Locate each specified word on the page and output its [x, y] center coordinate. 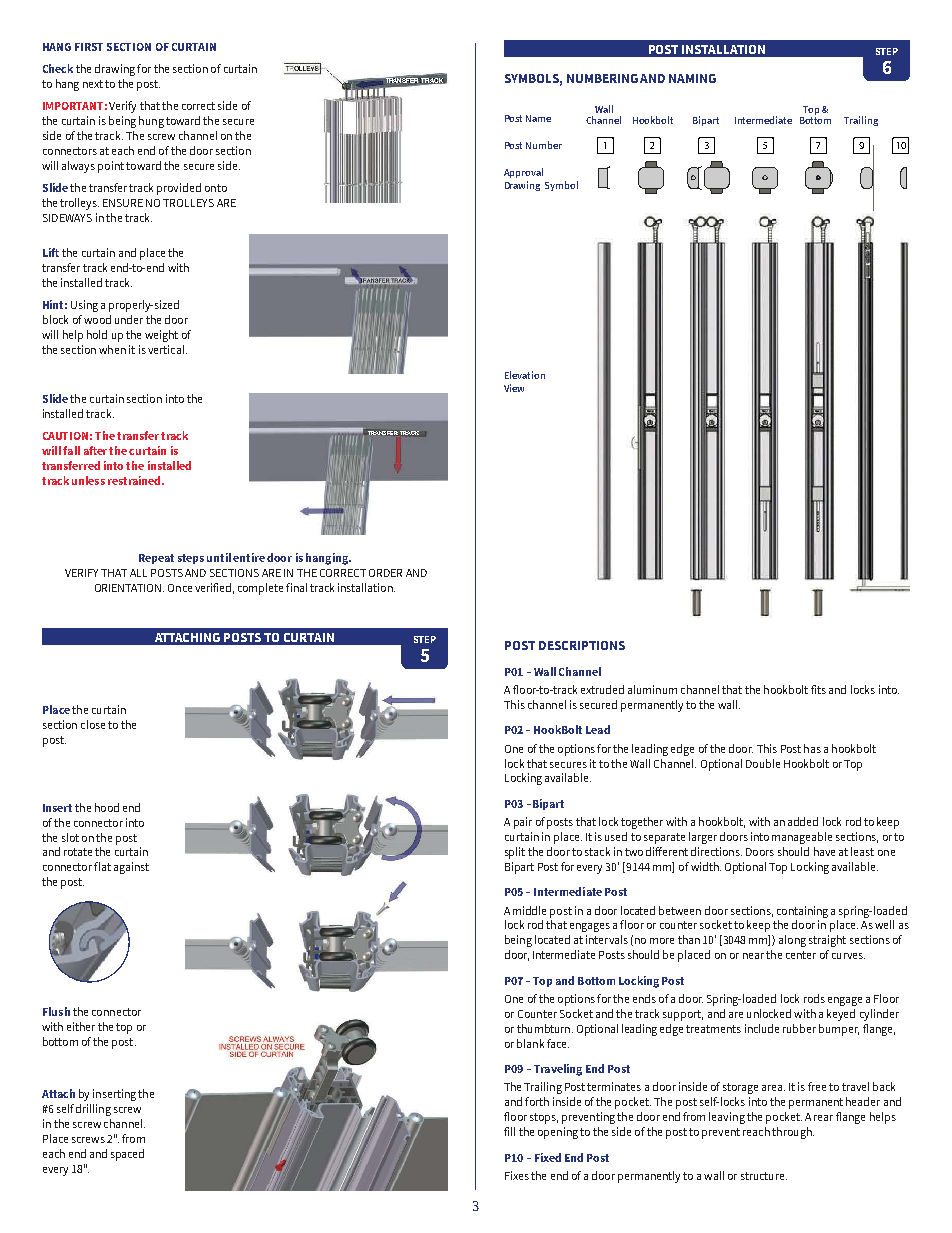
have [824, 851]
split [515, 853]
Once [180, 588]
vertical [167, 349]
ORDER [385, 573]
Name [538, 118]
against [131, 868]
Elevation [525, 375]
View [514, 388]
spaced [127, 1155]
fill [509, 1131]
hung [151, 122]
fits [818, 689]
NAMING [692, 78]
